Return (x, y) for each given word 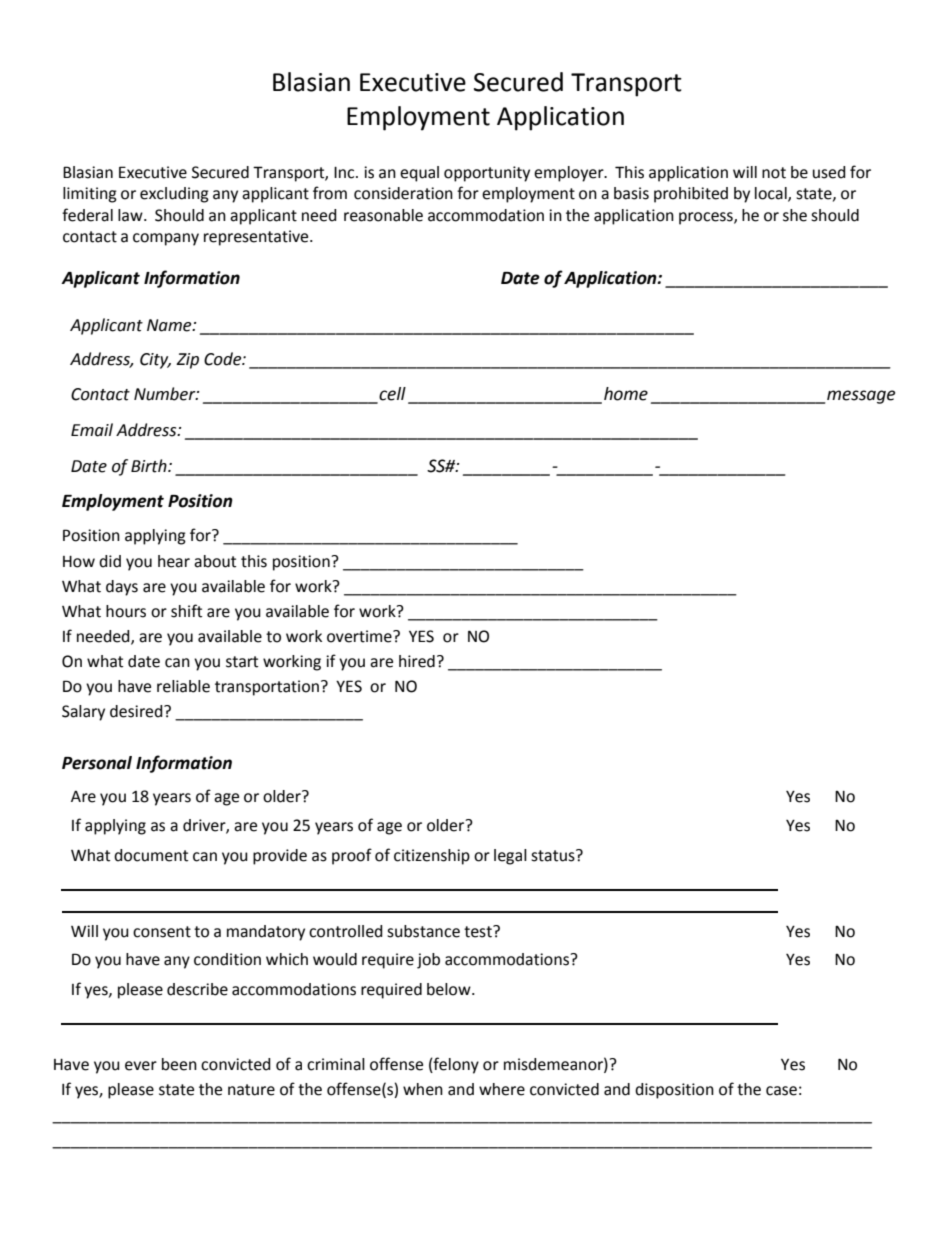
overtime (360, 636)
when (423, 1089)
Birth (150, 466)
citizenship (432, 857)
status (554, 855)
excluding (174, 195)
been (179, 1064)
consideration (403, 193)
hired (417, 661)
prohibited (691, 195)
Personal (97, 763)
